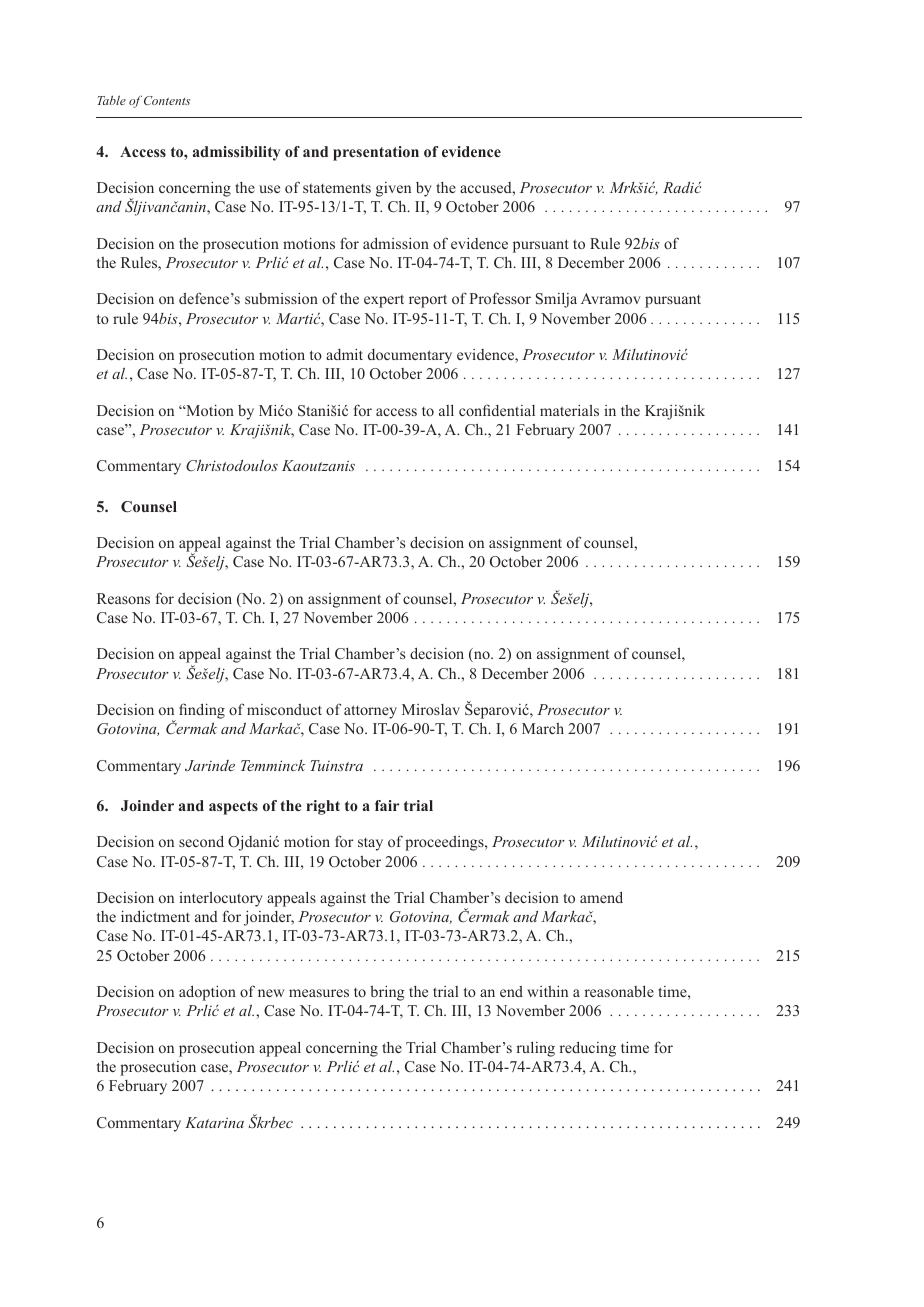 This document has height=1307, width=924. I want to click on all, so click(446, 410).
